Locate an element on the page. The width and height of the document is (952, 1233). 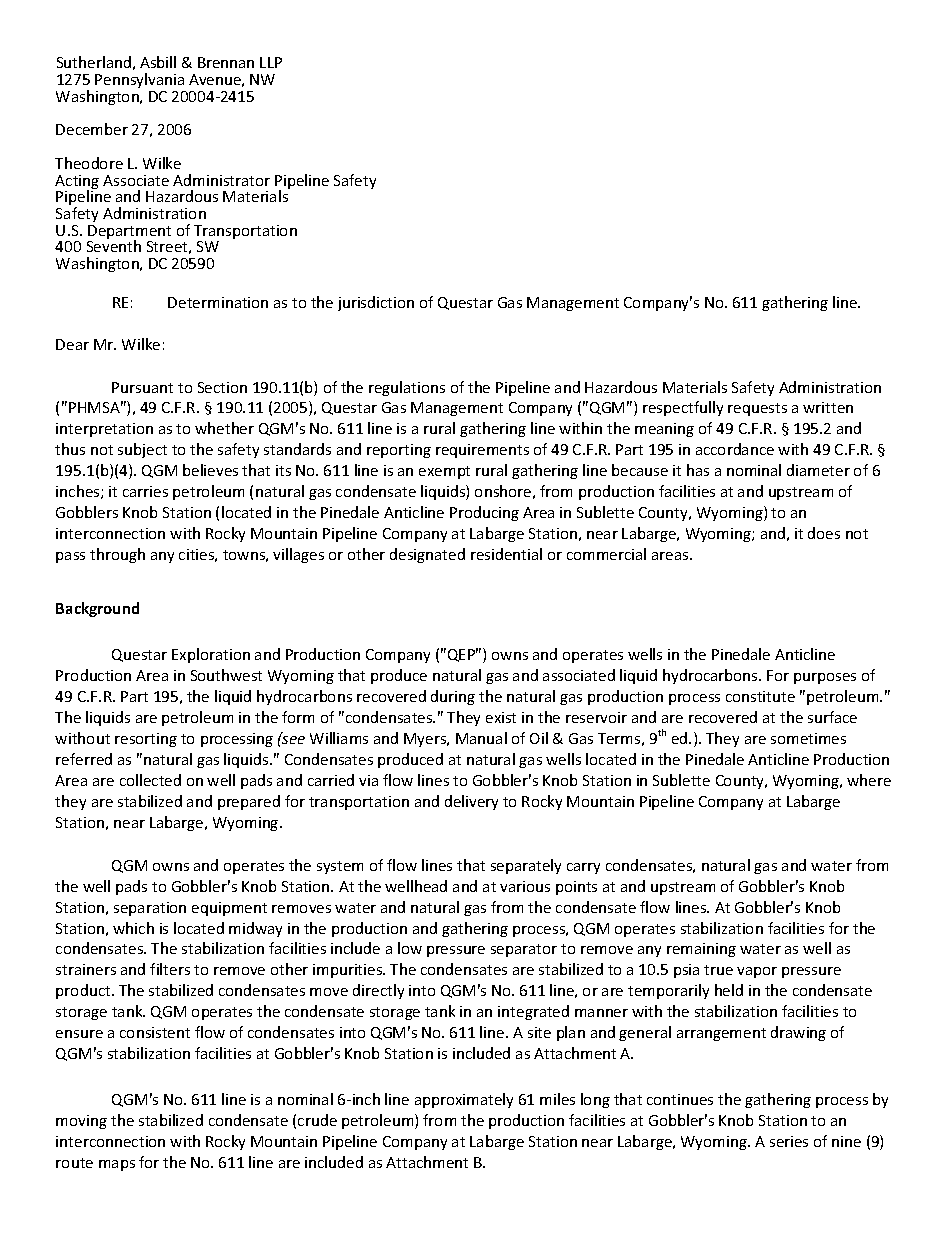
requirements is located at coordinates (482, 451).
